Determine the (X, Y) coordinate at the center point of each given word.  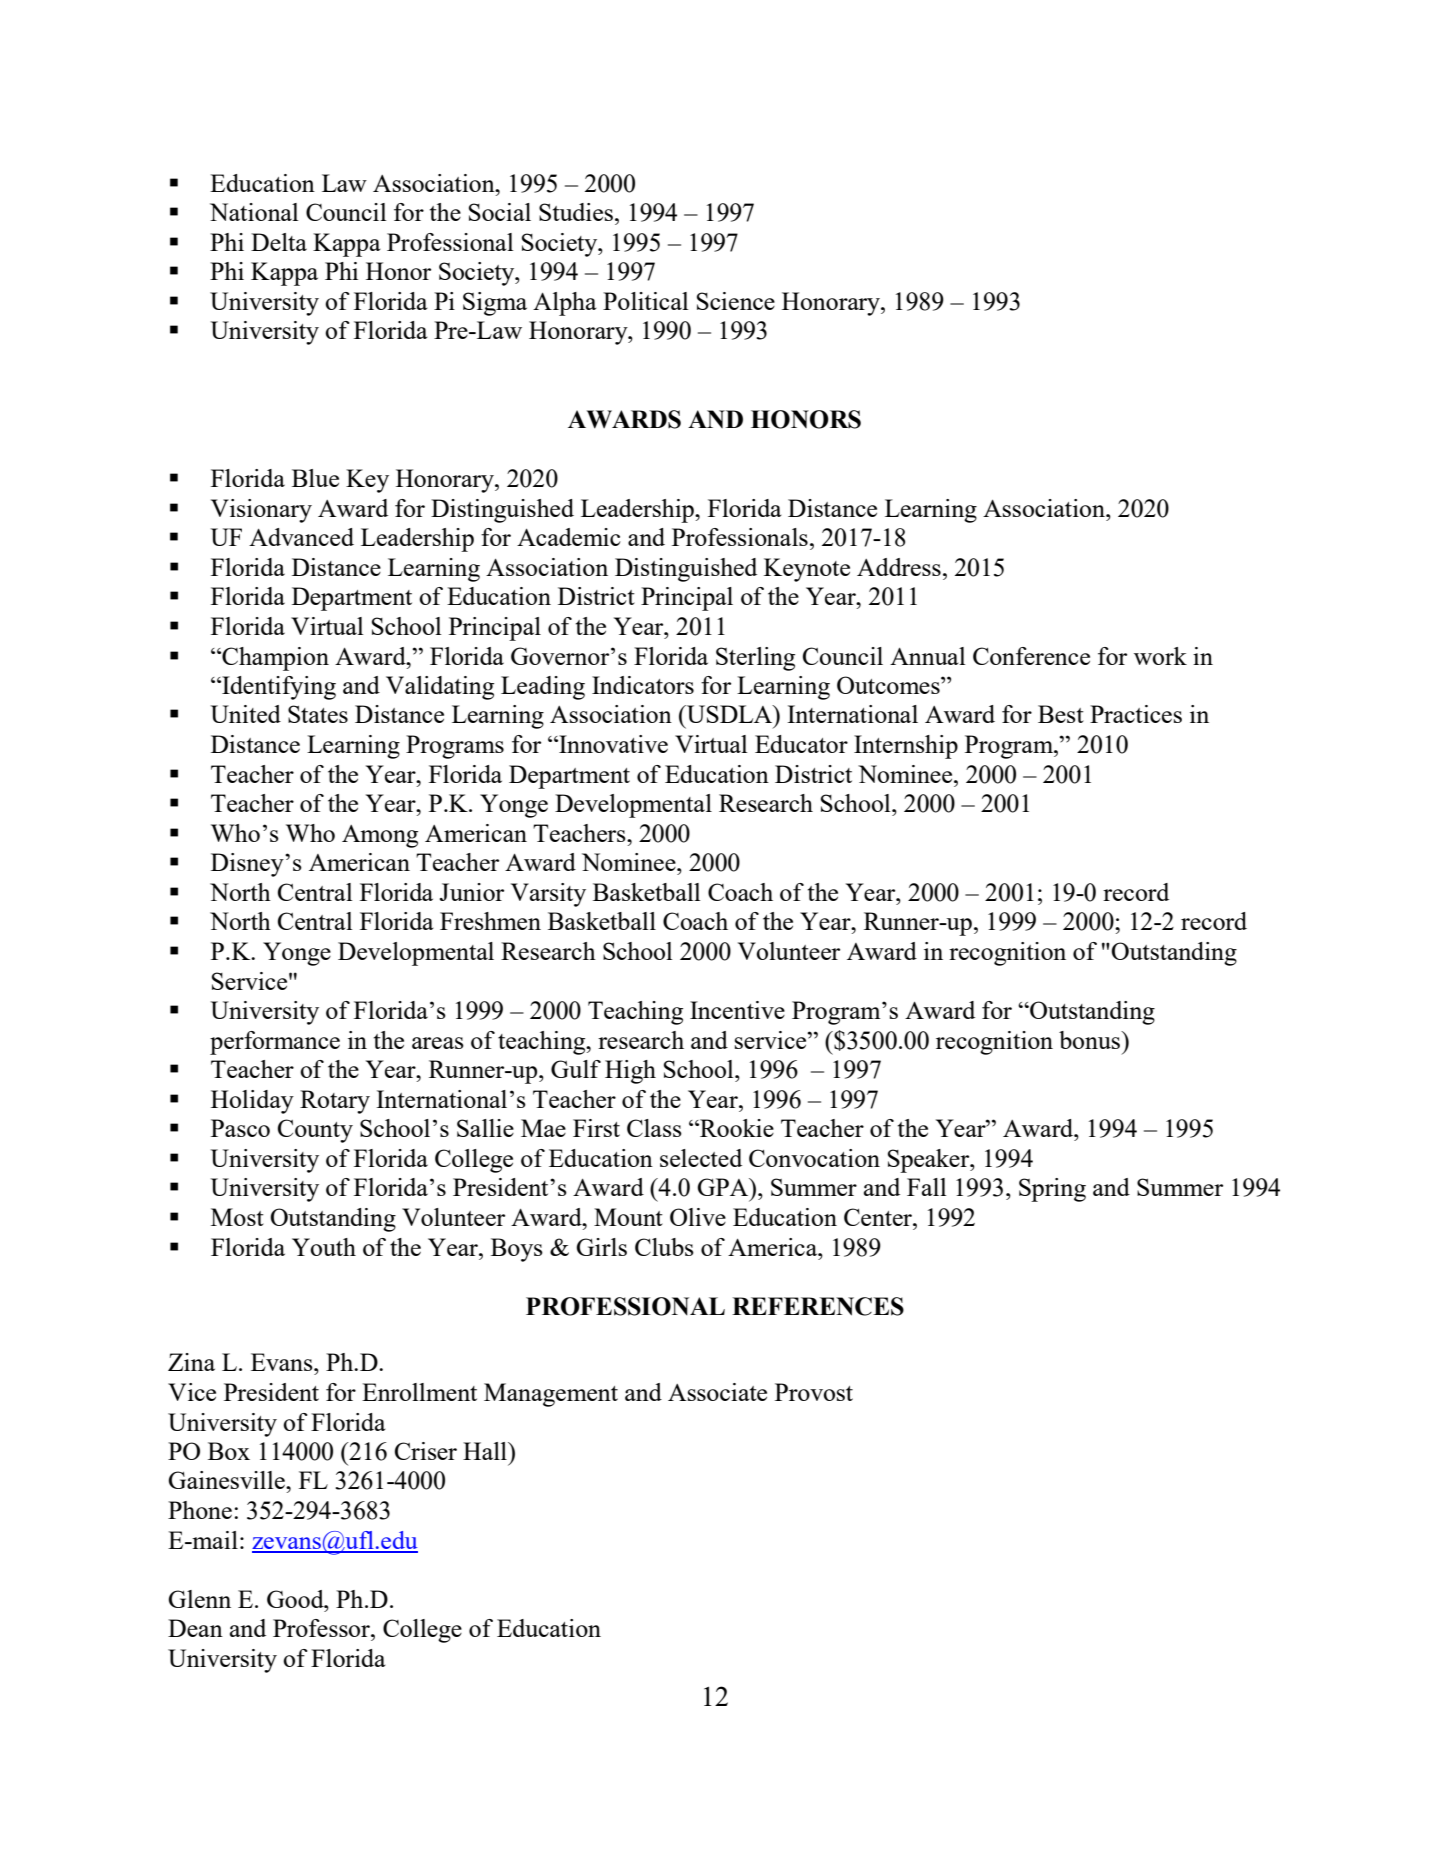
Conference (1031, 656)
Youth (324, 1247)
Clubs (664, 1247)
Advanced (301, 537)
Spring (1052, 1190)
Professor (322, 1628)
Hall (486, 1451)
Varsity (548, 895)
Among (380, 836)
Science (736, 301)
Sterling (755, 659)
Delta (279, 242)
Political (645, 301)
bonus (1091, 1040)
